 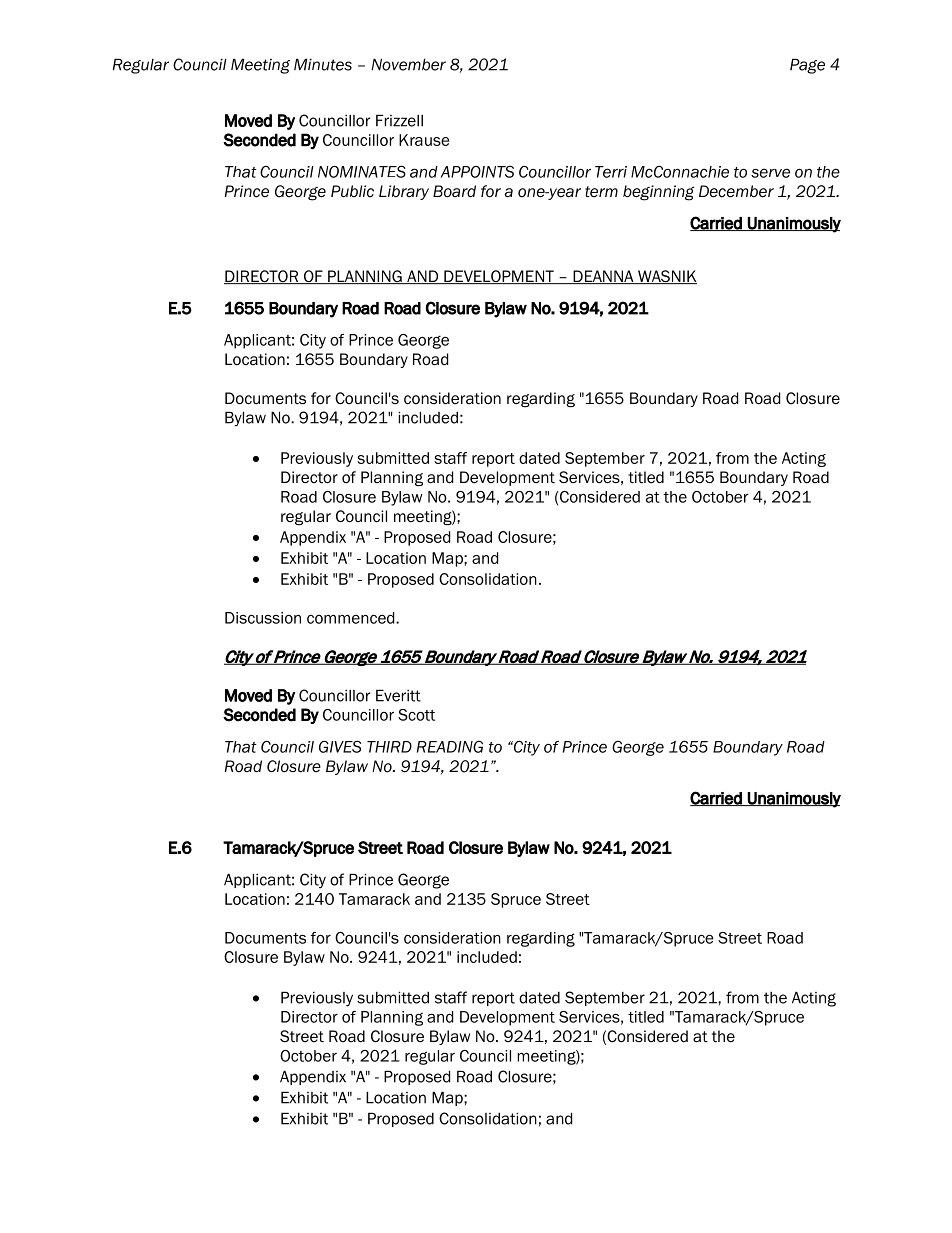 I want to click on November, so click(x=409, y=64).
